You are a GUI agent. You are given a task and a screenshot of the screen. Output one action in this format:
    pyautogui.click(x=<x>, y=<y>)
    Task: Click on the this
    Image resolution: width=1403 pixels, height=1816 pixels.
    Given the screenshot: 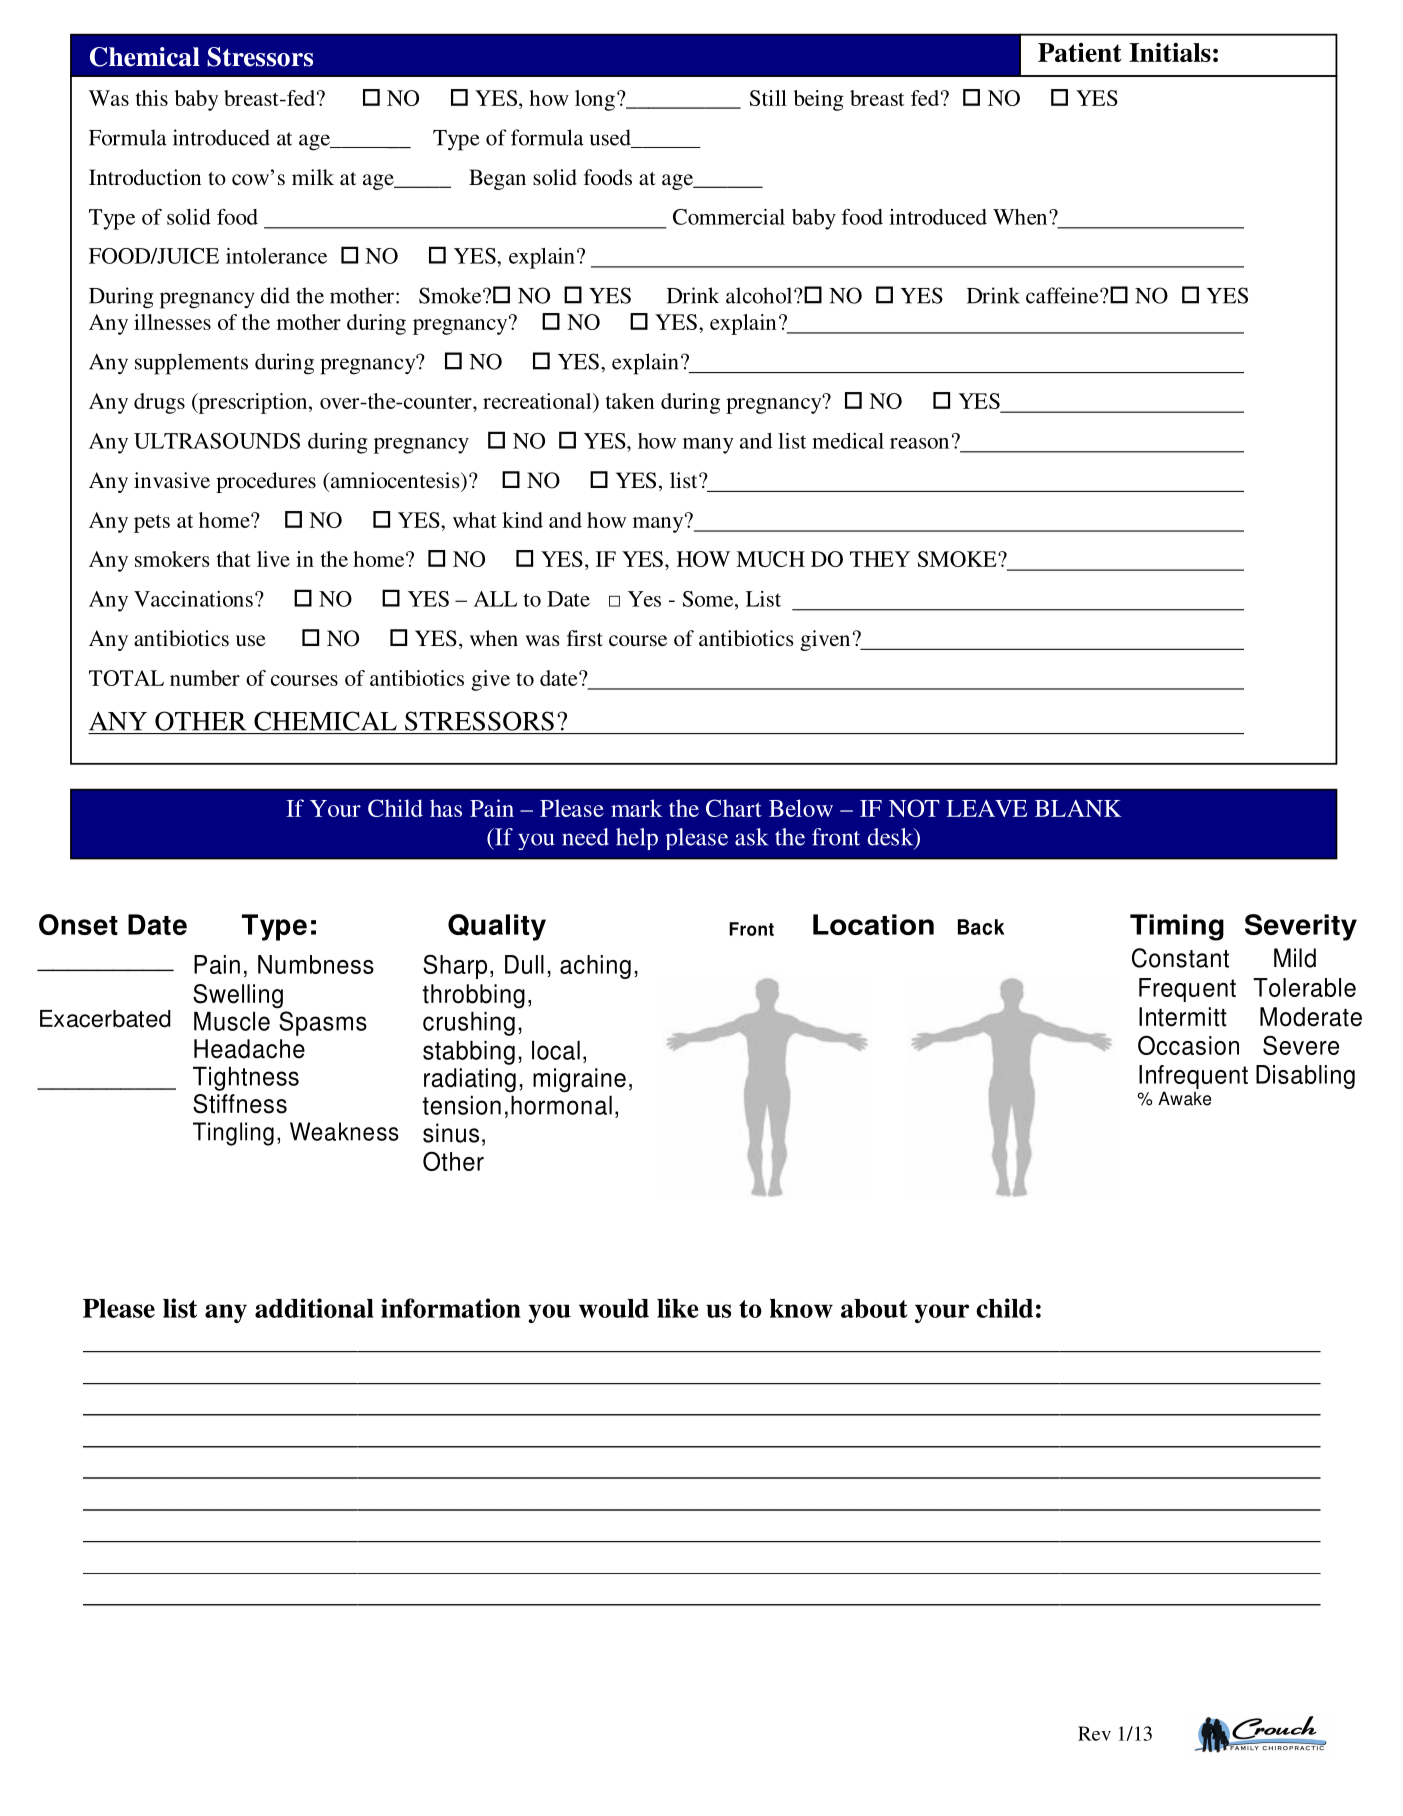 What is the action you would take?
    pyautogui.click(x=152, y=98)
